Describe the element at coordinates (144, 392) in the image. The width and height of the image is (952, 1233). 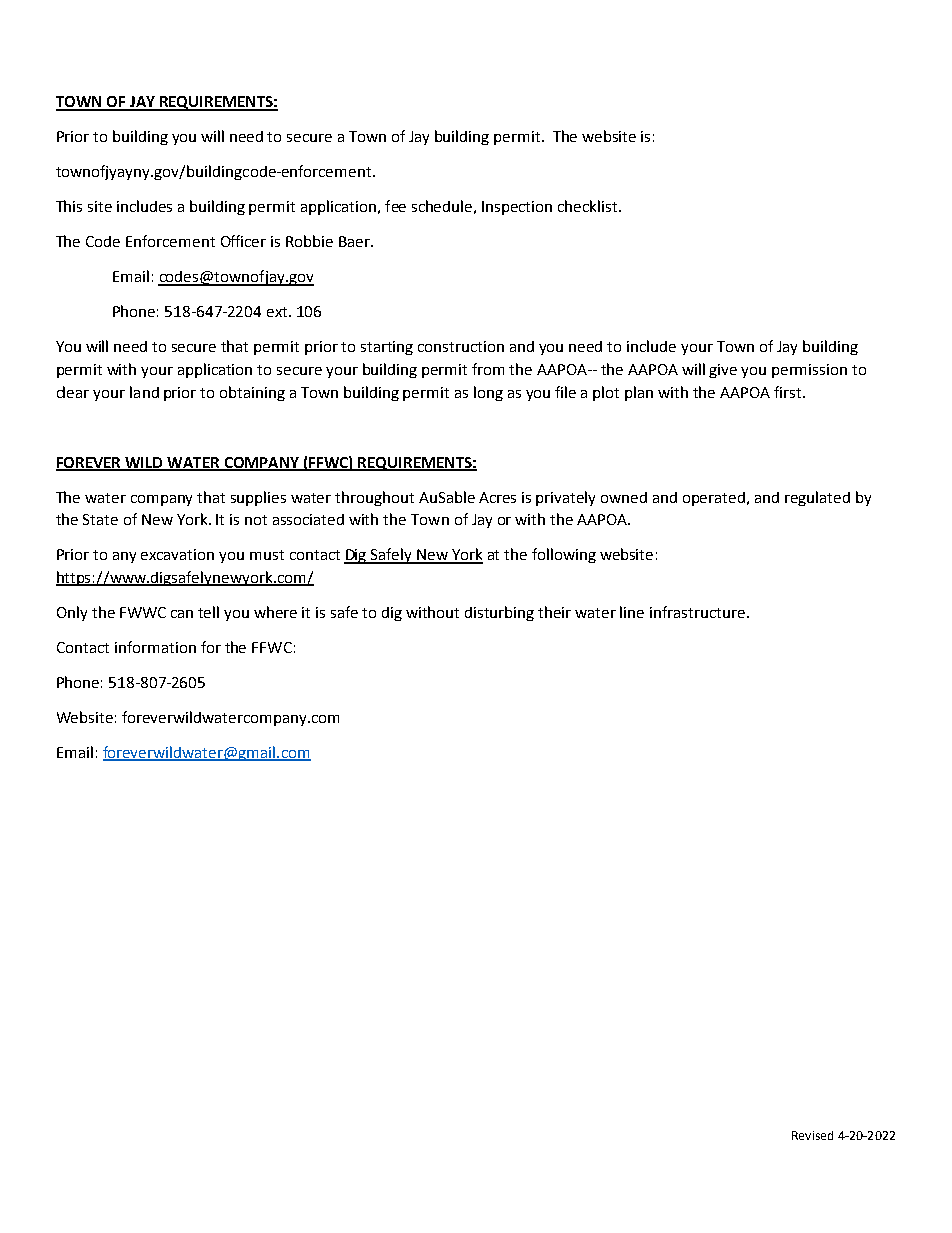
I see `land` at that location.
